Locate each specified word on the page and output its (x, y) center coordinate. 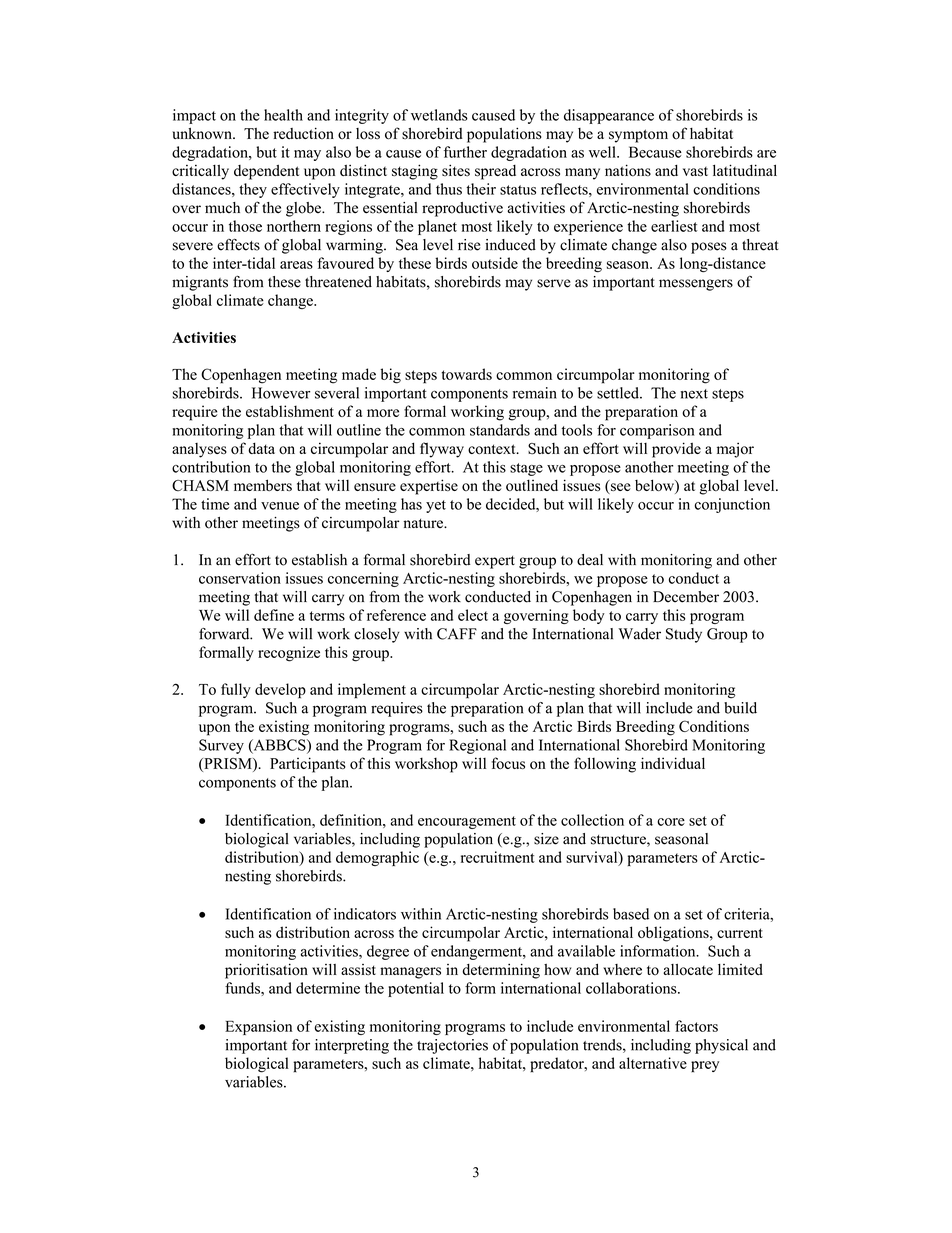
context (493, 449)
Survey (221, 746)
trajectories (452, 1046)
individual (673, 763)
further (465, 152)
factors (696, 1026)
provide (676, 450)
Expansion (258, 1027)
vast (695, 172)
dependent (266, 172)
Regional (477, 746)
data (261, 448)
